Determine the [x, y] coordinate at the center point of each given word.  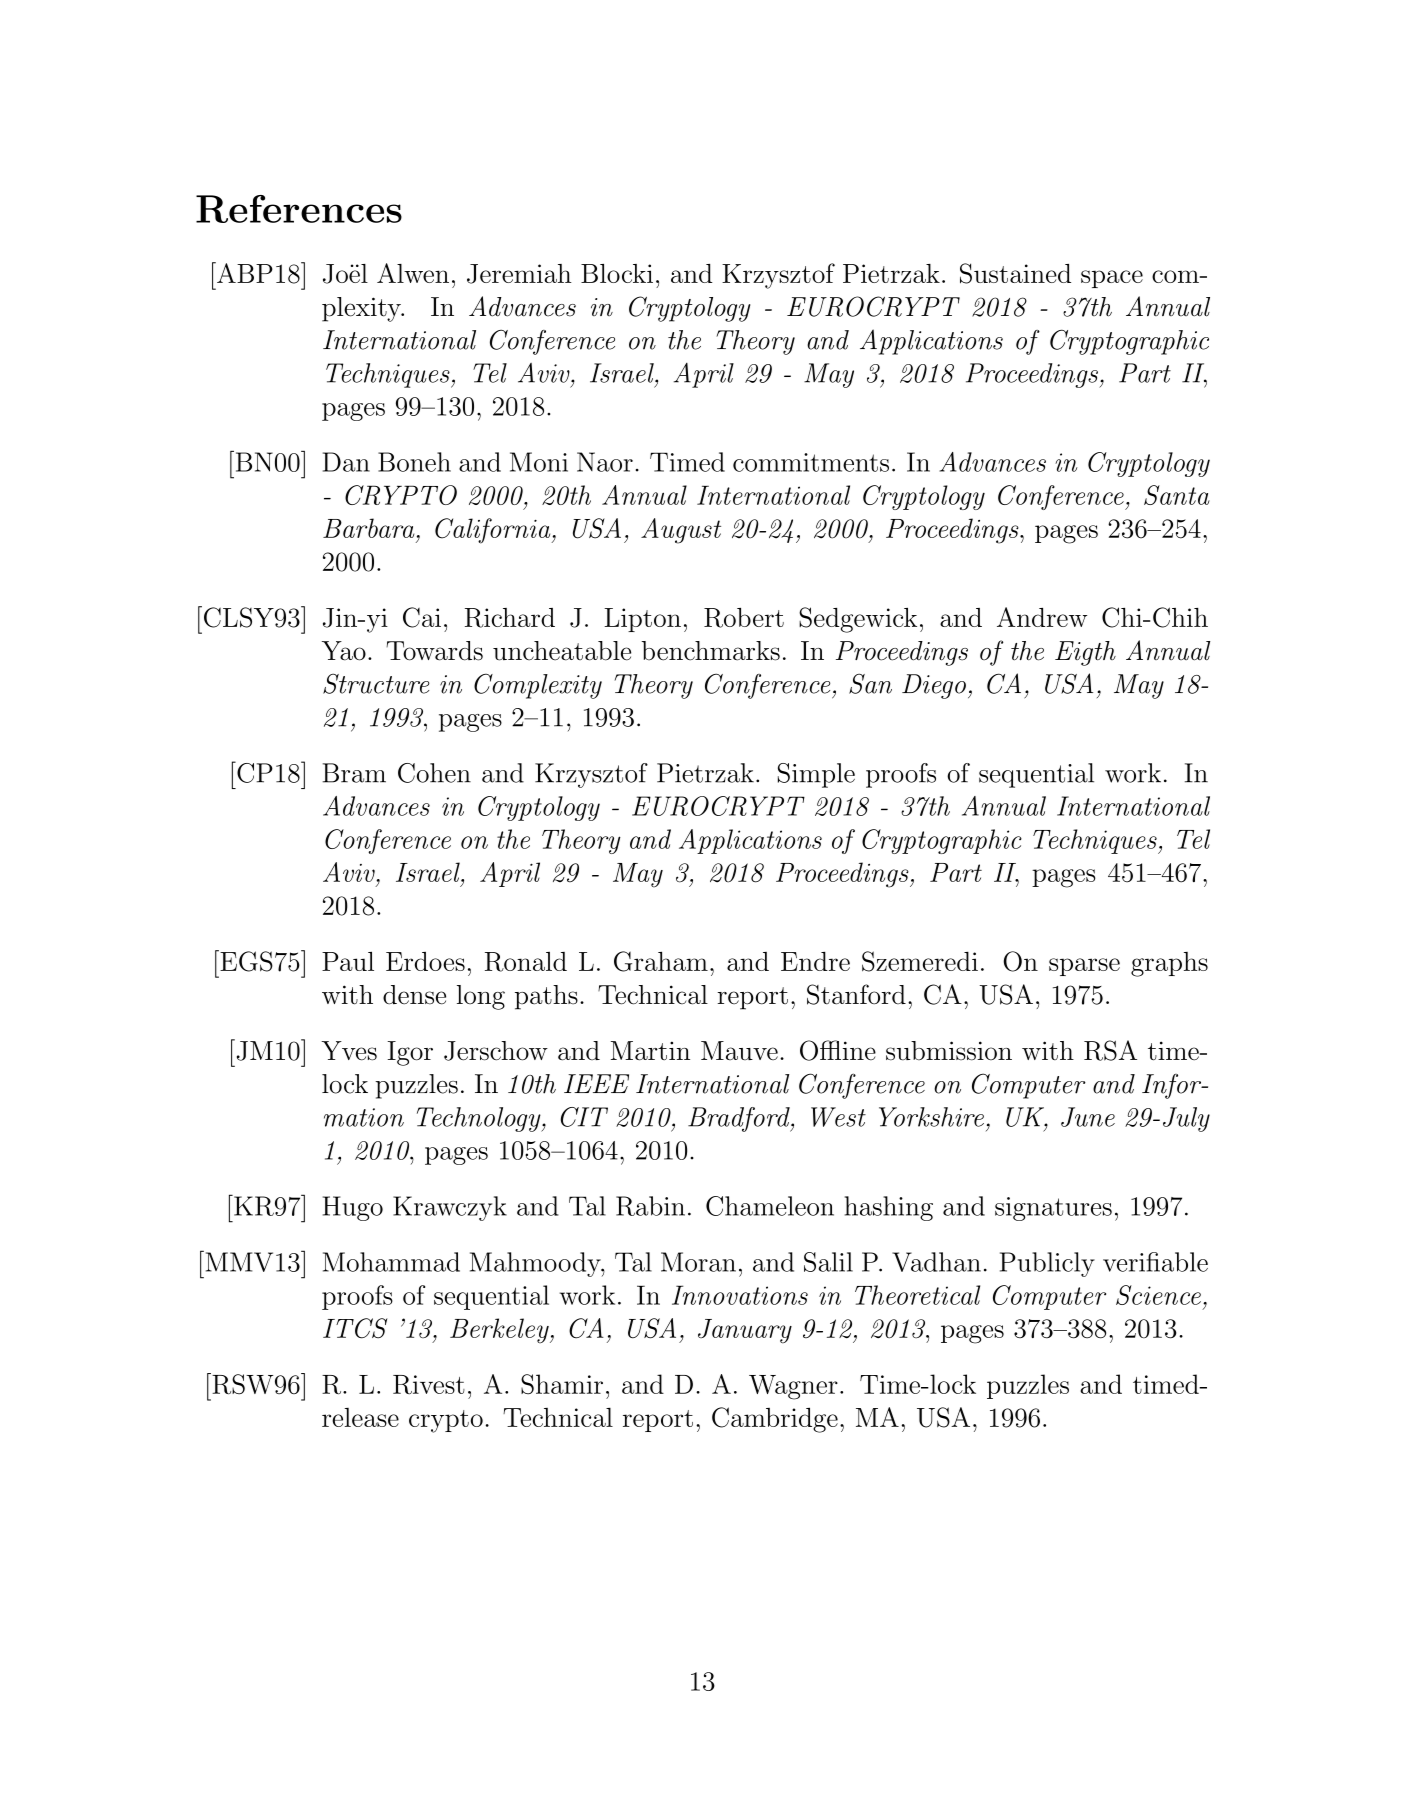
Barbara [368, 528]
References [299, 209]
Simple [816, 775]
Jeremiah [519, 274]
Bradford [740, 1119]
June [1088, 1117]
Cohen [434, 773]
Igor [410, 1053]
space [1112, 279]
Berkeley [500, 1330]
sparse [1084, 967]
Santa [1177, 495]
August [681, 531]
